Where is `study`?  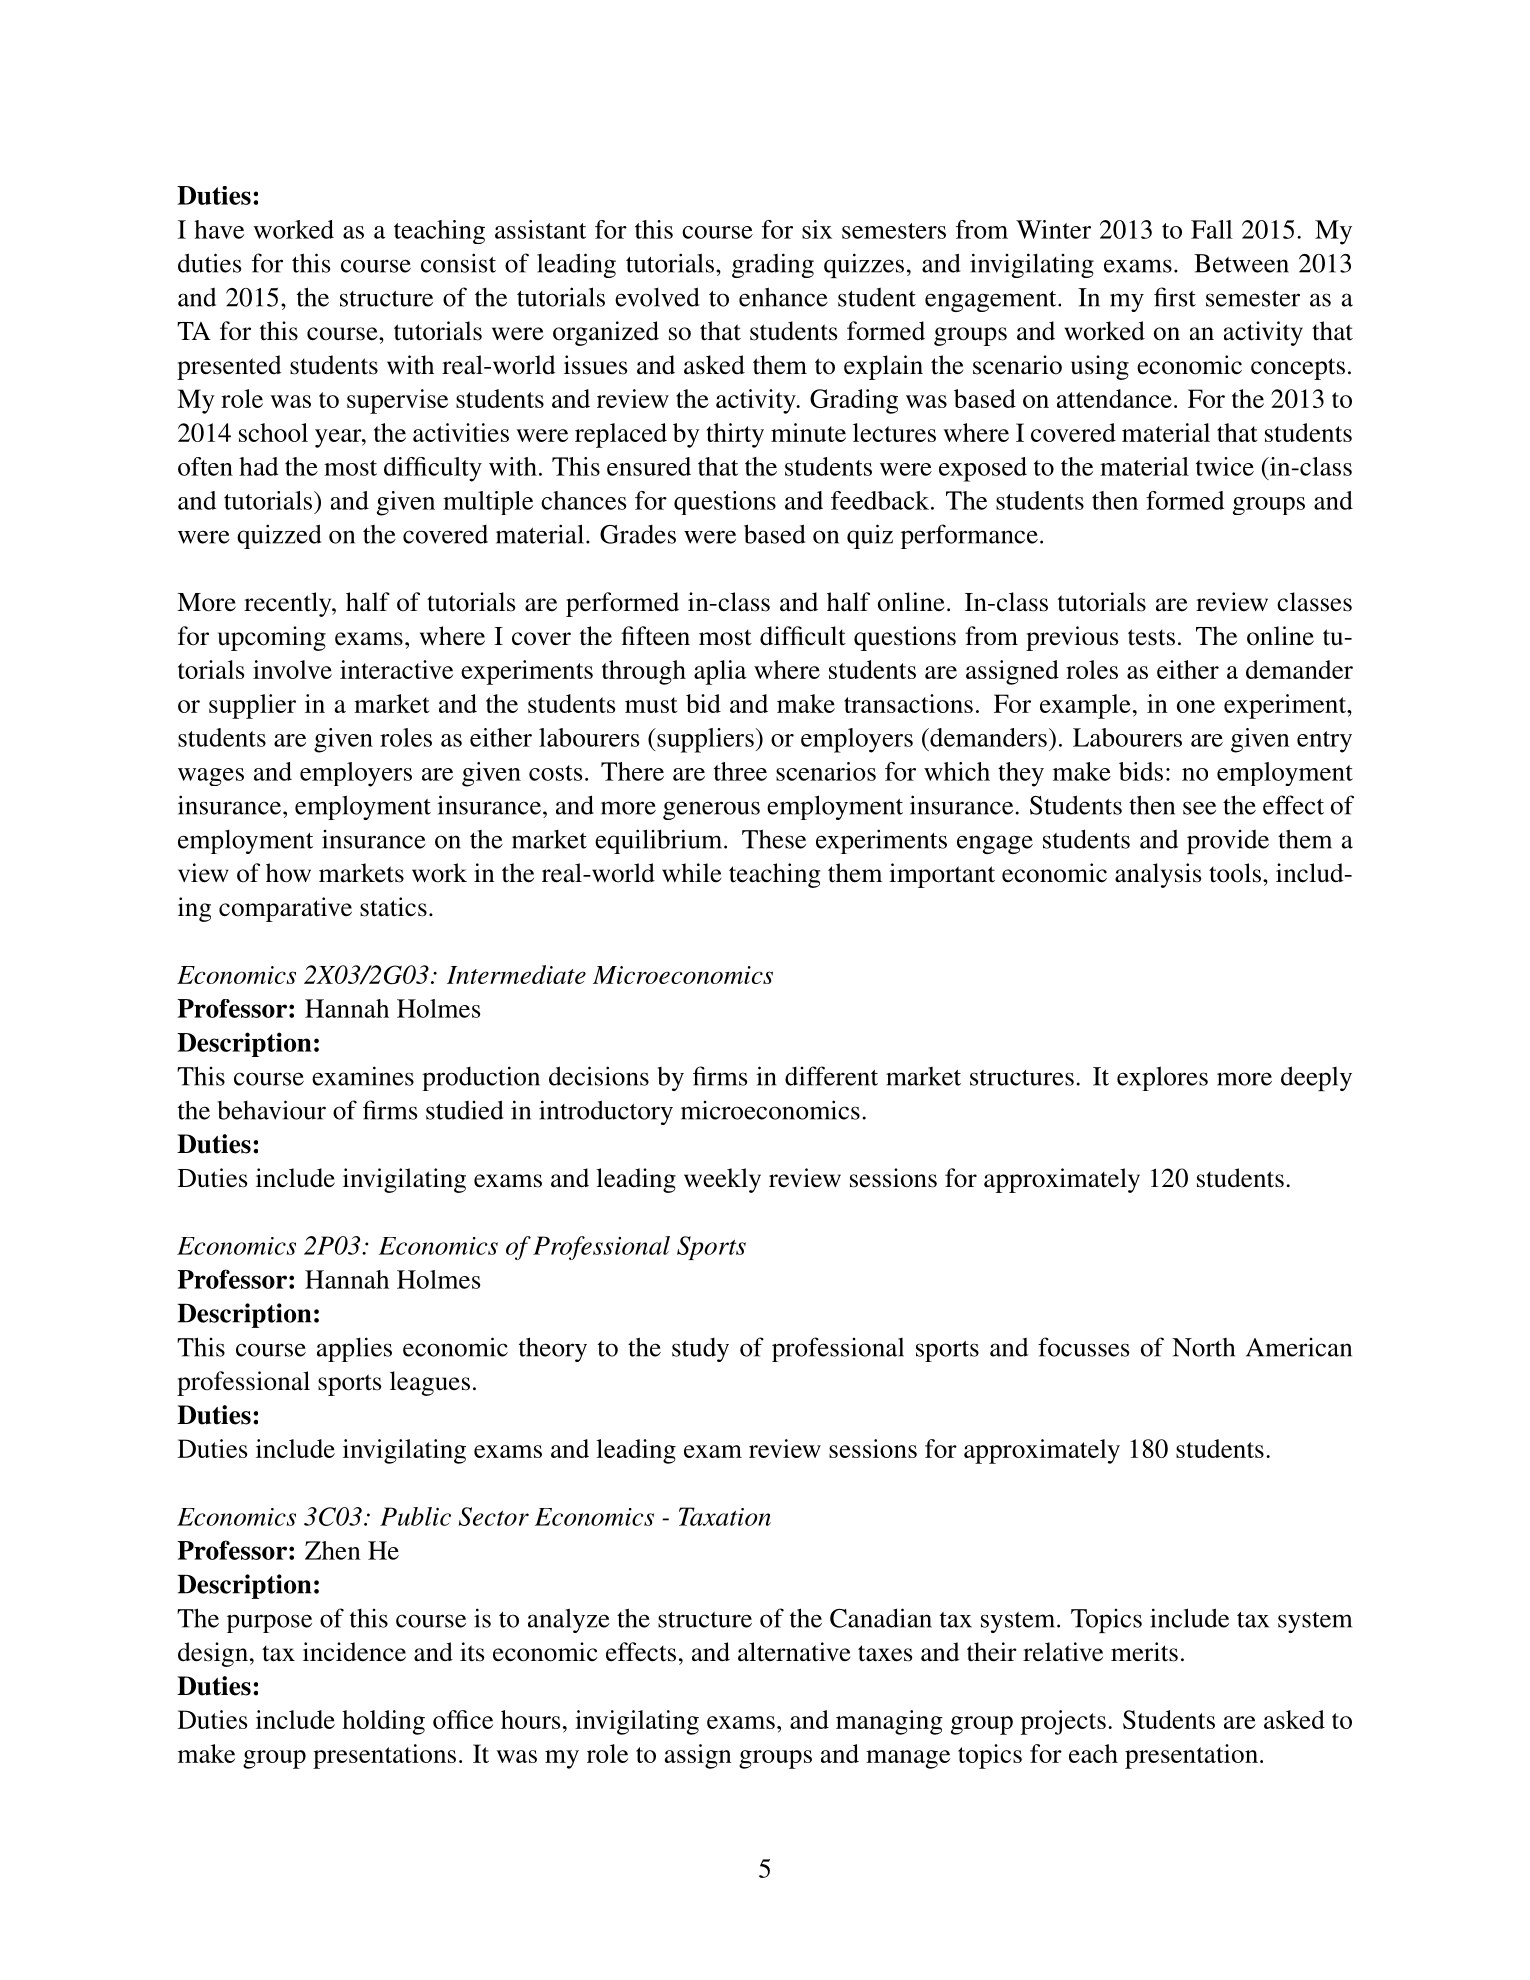 study is located at coordinates (700, 1350).
